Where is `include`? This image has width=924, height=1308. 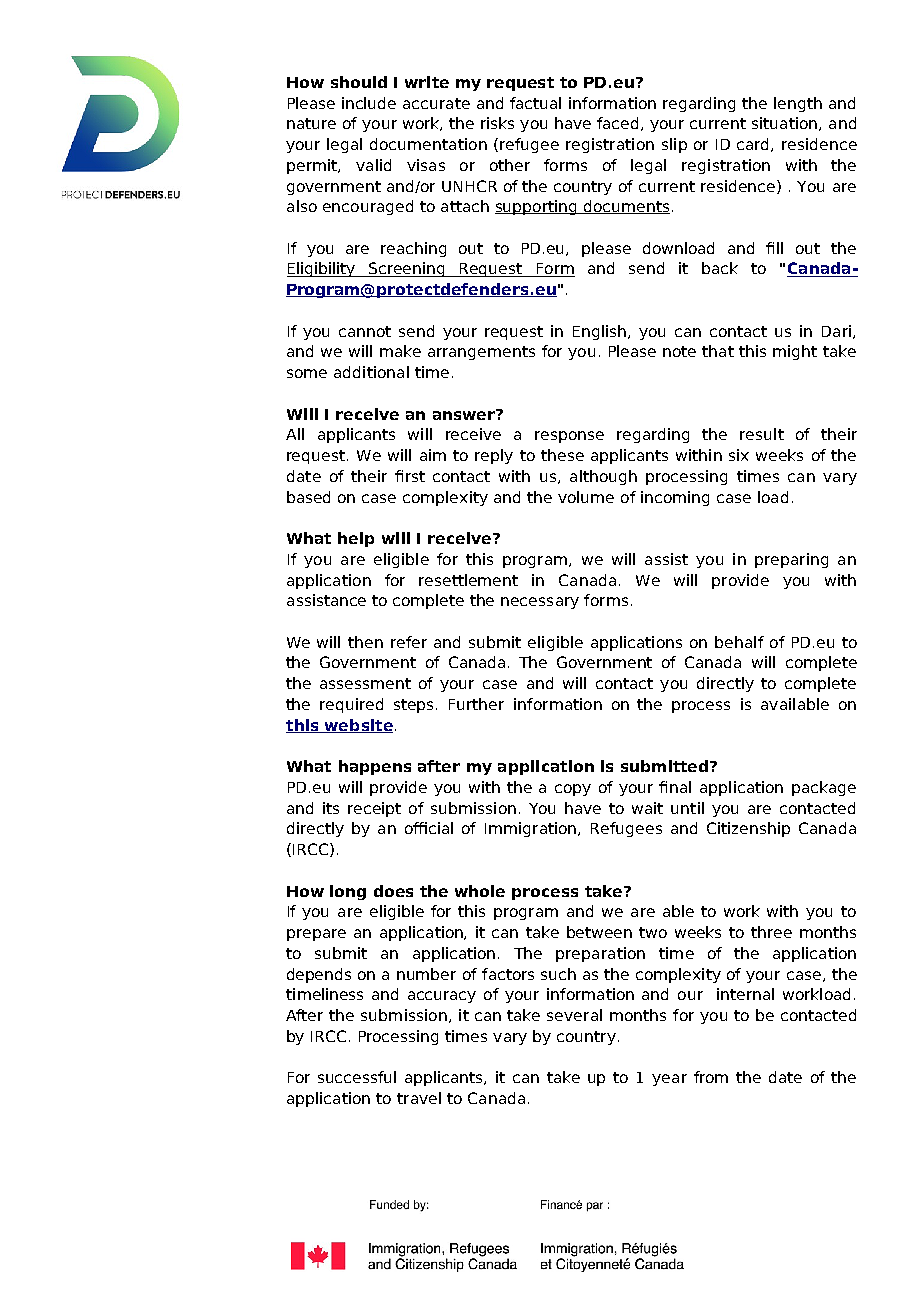 include is located at coordinates (369, 103).
